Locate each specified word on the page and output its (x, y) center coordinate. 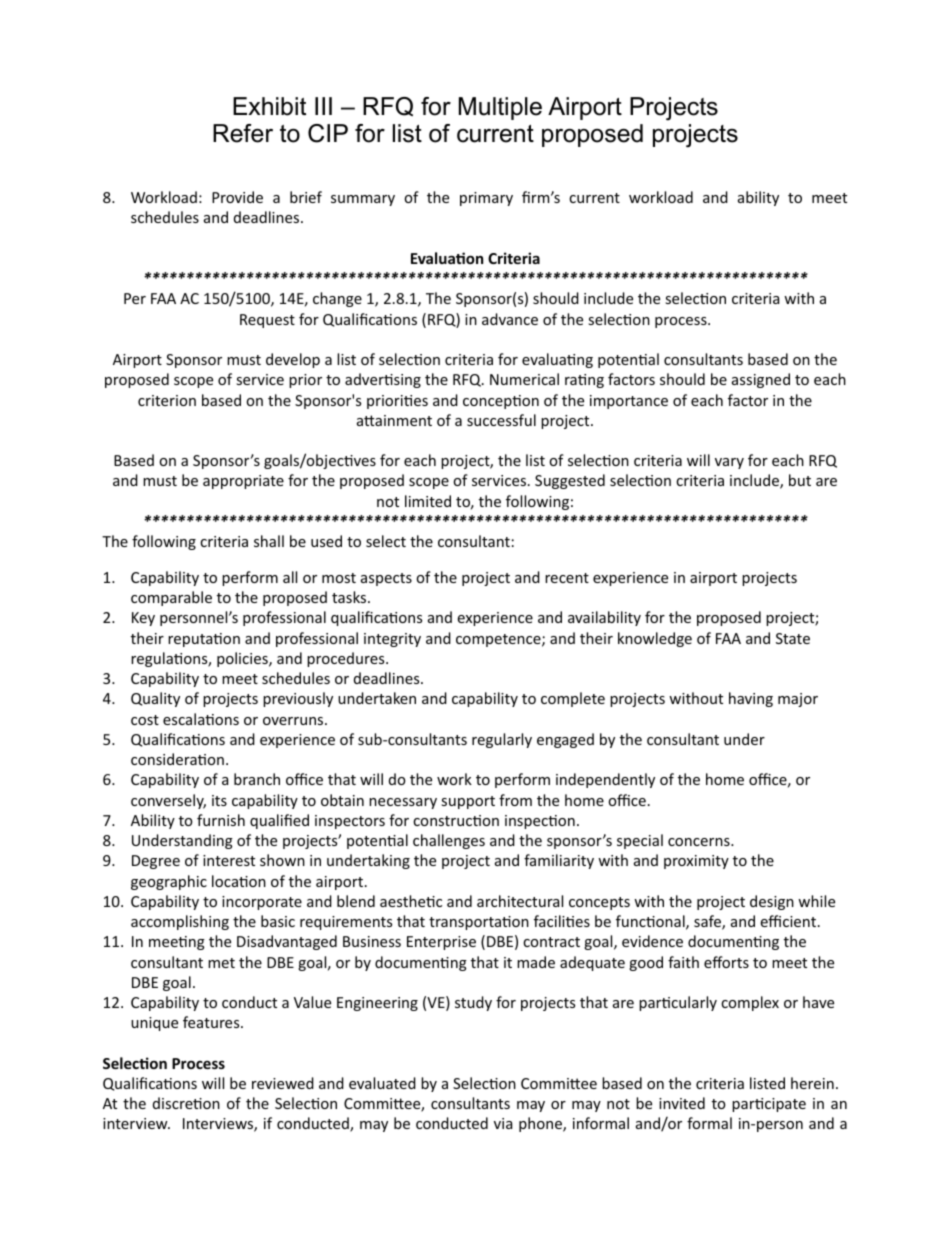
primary (486, 199)
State (793, 638)
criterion (167, 400)
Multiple (500, 108)
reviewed (283, 1083)
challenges (449, 841)
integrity (392, 640)
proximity (696, 862)
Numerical (524, 379)
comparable (171, 598)
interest (229, 860)
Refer (243, 133)
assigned (761, 380)
